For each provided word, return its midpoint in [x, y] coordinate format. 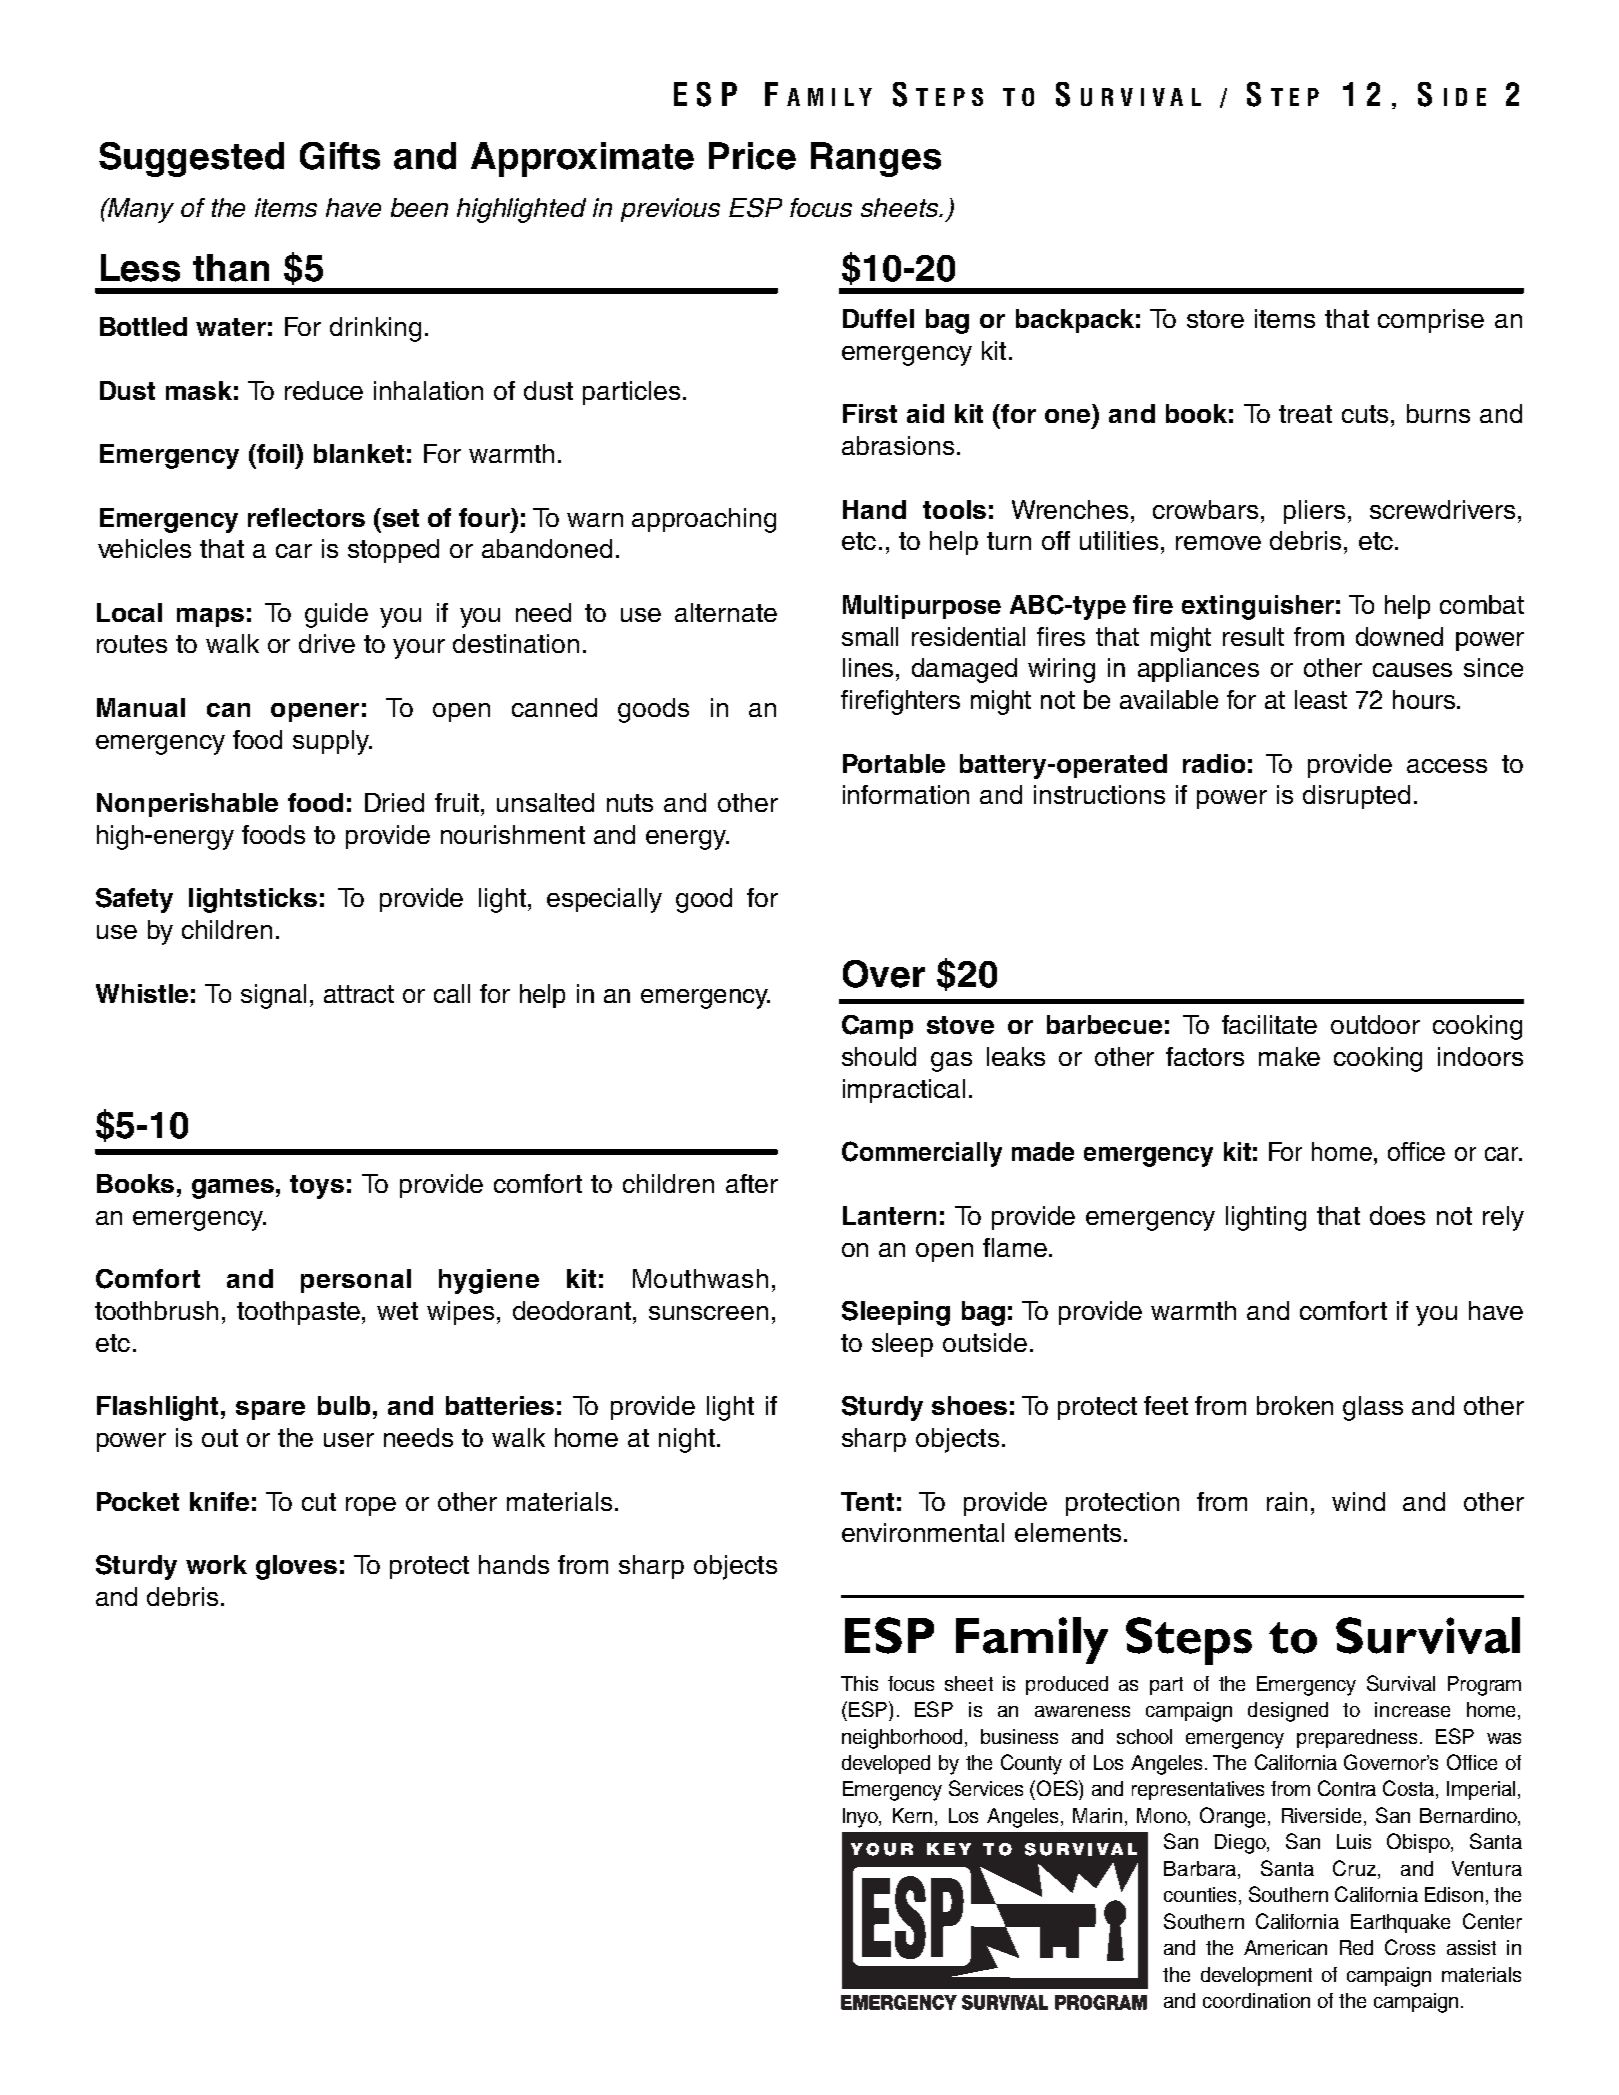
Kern [912, 1815]
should [879, 1056]
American [1285, 1947]
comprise [1431, 321]
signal [273, 996]
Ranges [876, 159]
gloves [296, 1567]
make [1289, 1056]
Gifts [340, 156]
